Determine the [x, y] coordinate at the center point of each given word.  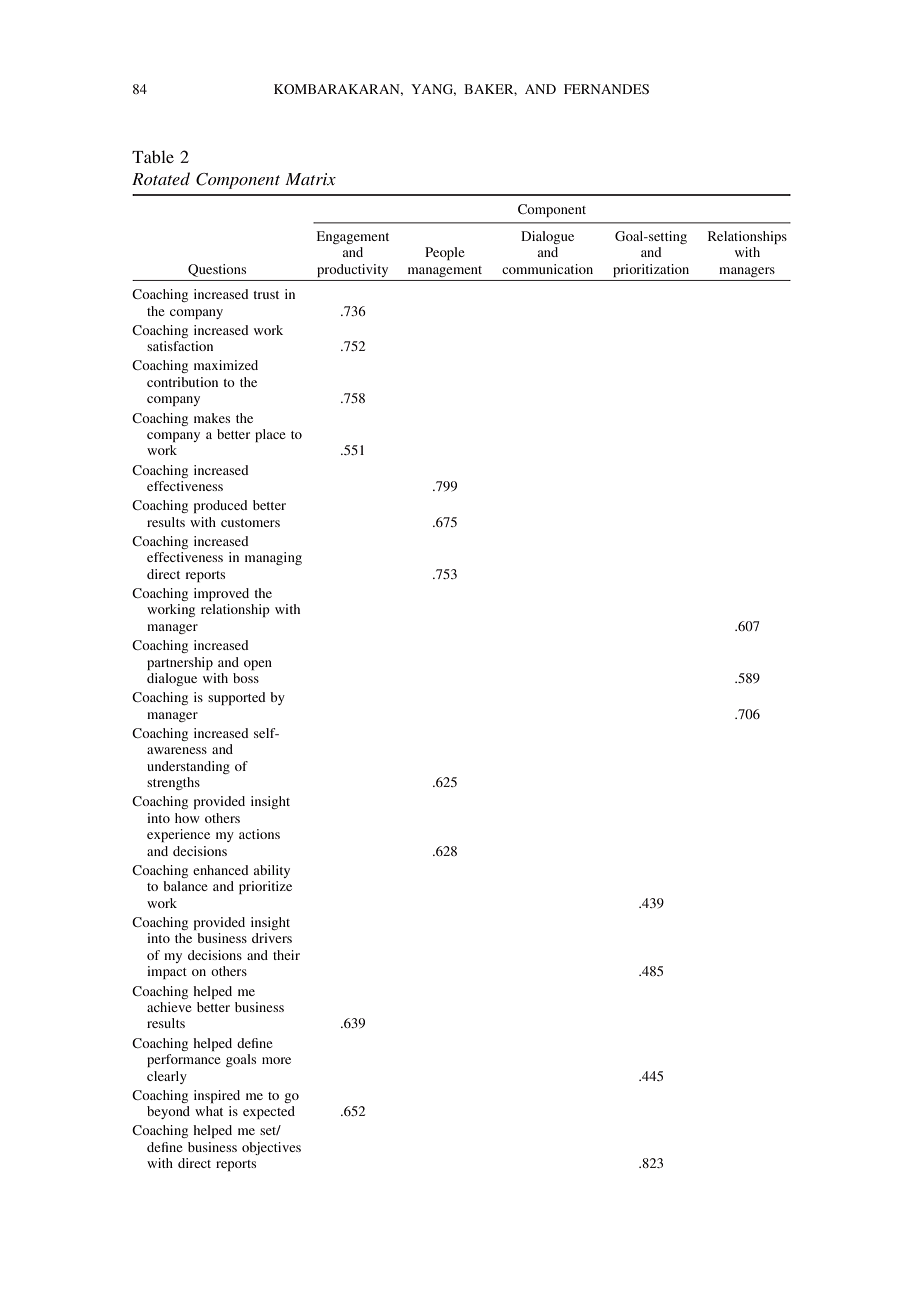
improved [221, 594]
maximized [226, 365]
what [209, 1111]
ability [272, 871]
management [445, 271]
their [286, 955]
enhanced [221, 870]
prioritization [651, 270]
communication [547, 269]
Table [153, 156]
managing [273, 558]
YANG [433, 90]
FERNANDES [606, 89]
